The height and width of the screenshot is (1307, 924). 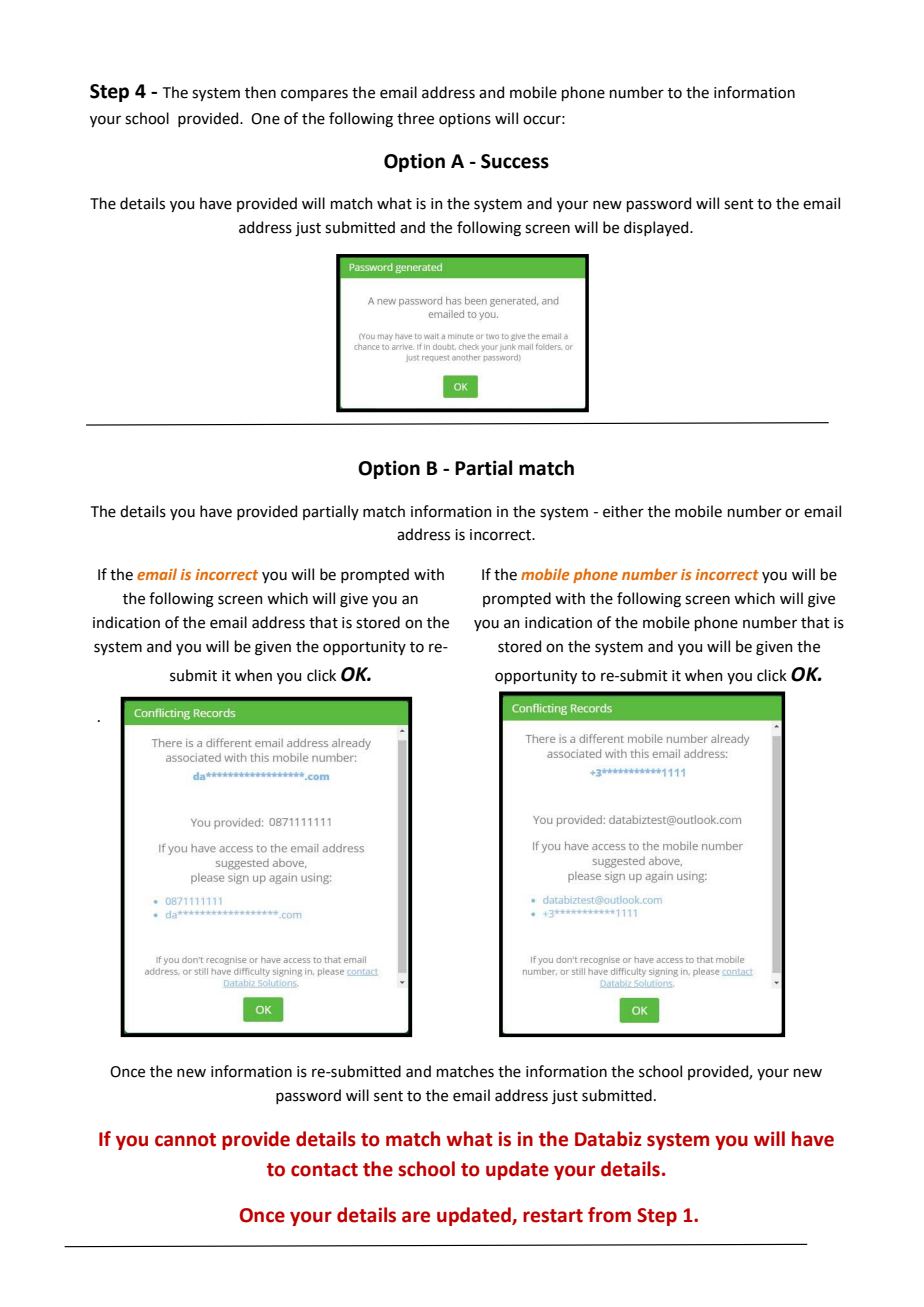 I want to click on Success, so click(x=515, y=161).
